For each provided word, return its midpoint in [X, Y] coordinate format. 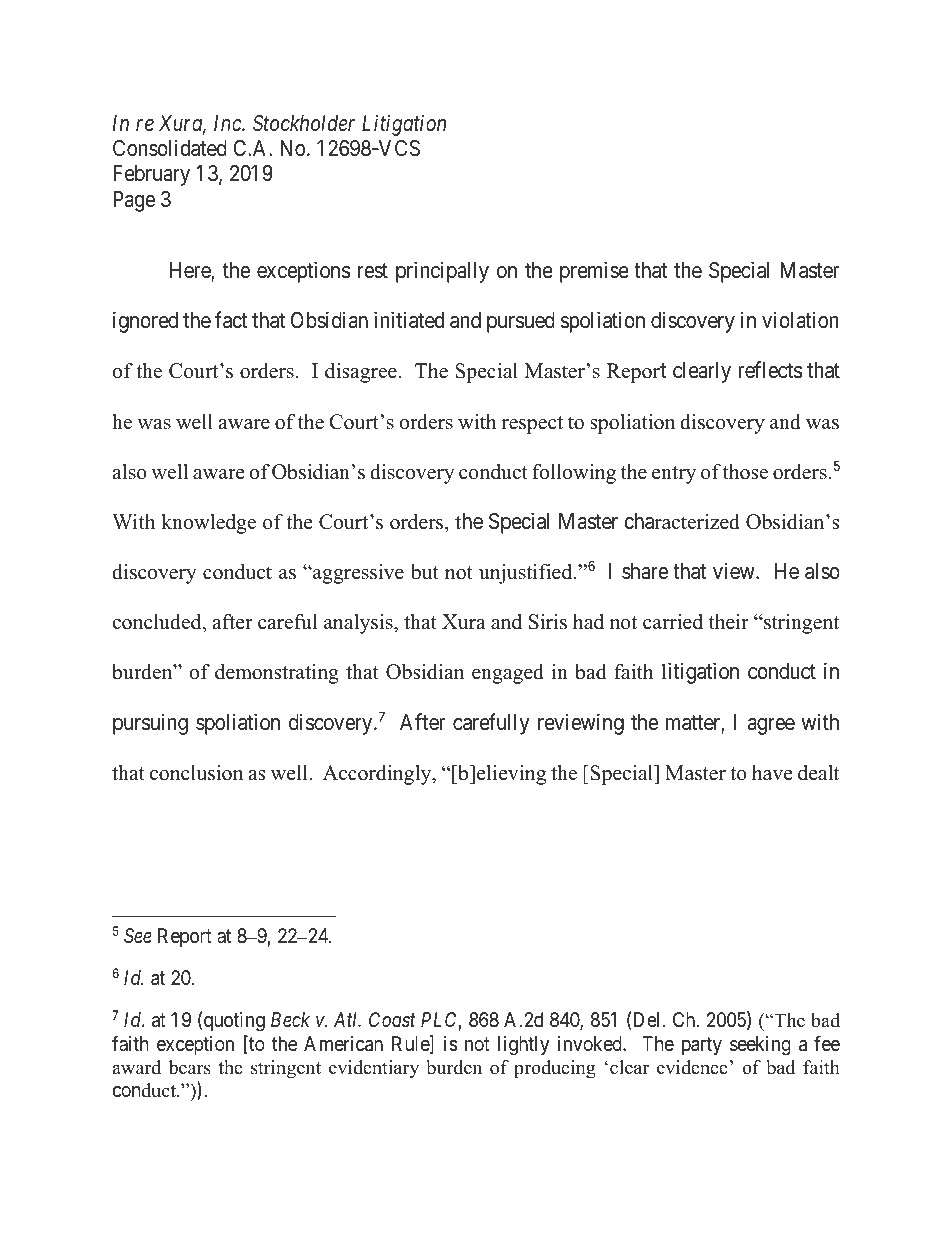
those [745, 472]
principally [442, 272]
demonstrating [277, 674]
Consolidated [170, 148]
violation [800, 320]
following [574, 474]
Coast [392, 1020]
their [729, 622]
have [772, 773]
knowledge [208, 524]
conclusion [196, 773]
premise [594, 272]
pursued [521, 322]
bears [190, 1067]
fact [231, 320]
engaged [508, 674]
